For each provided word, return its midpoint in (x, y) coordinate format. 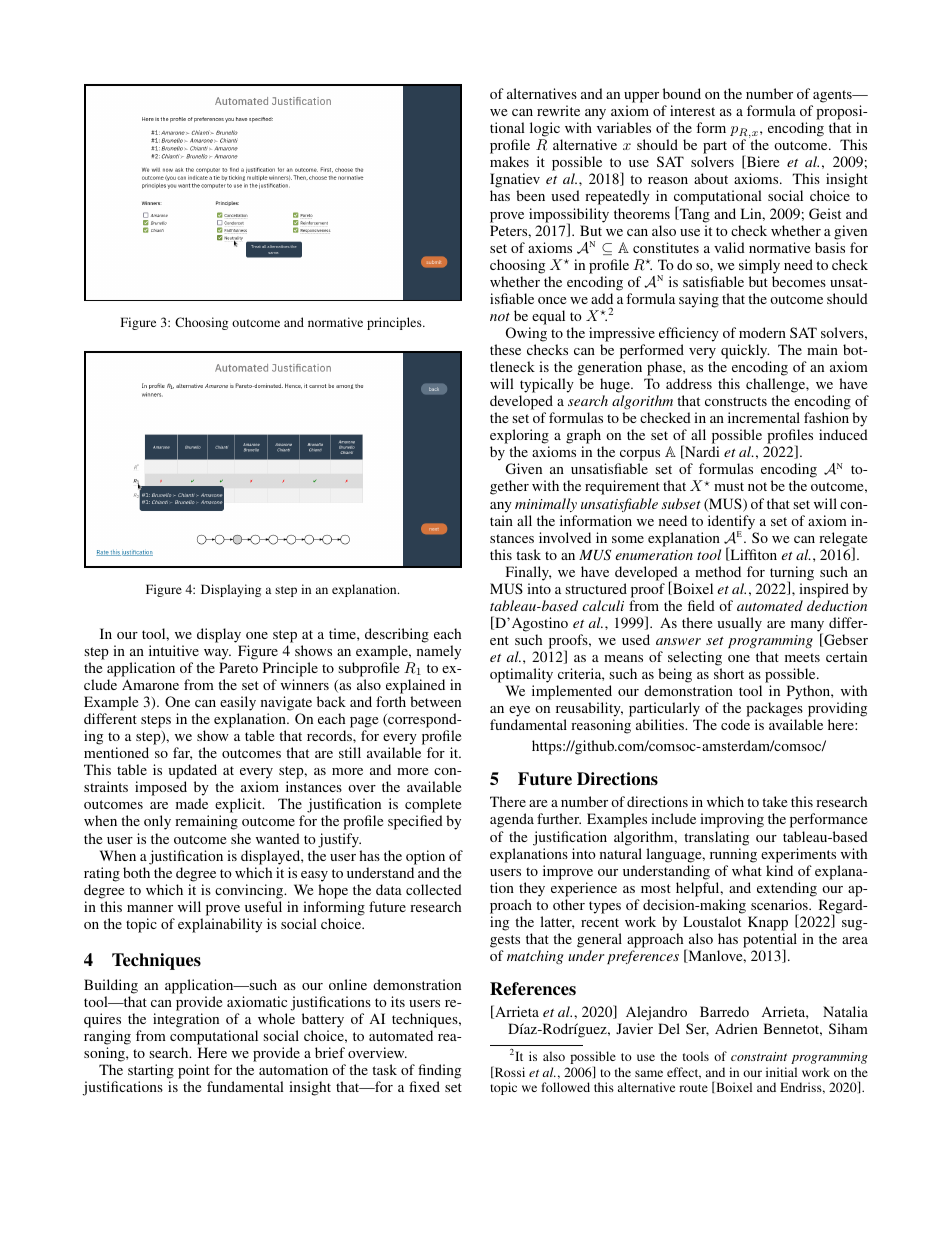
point (195, 1073)
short (729, 673)
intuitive (174, 650)
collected (434, 889)
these (505, 349)
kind (779, 870)
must (729, 486)
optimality (521, 675)
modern (762, 332)
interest (692, 110)
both (136, 872)
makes (509, 161)
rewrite (558, 110)
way (217, 654)
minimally (546, 505)
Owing (526, 334)
